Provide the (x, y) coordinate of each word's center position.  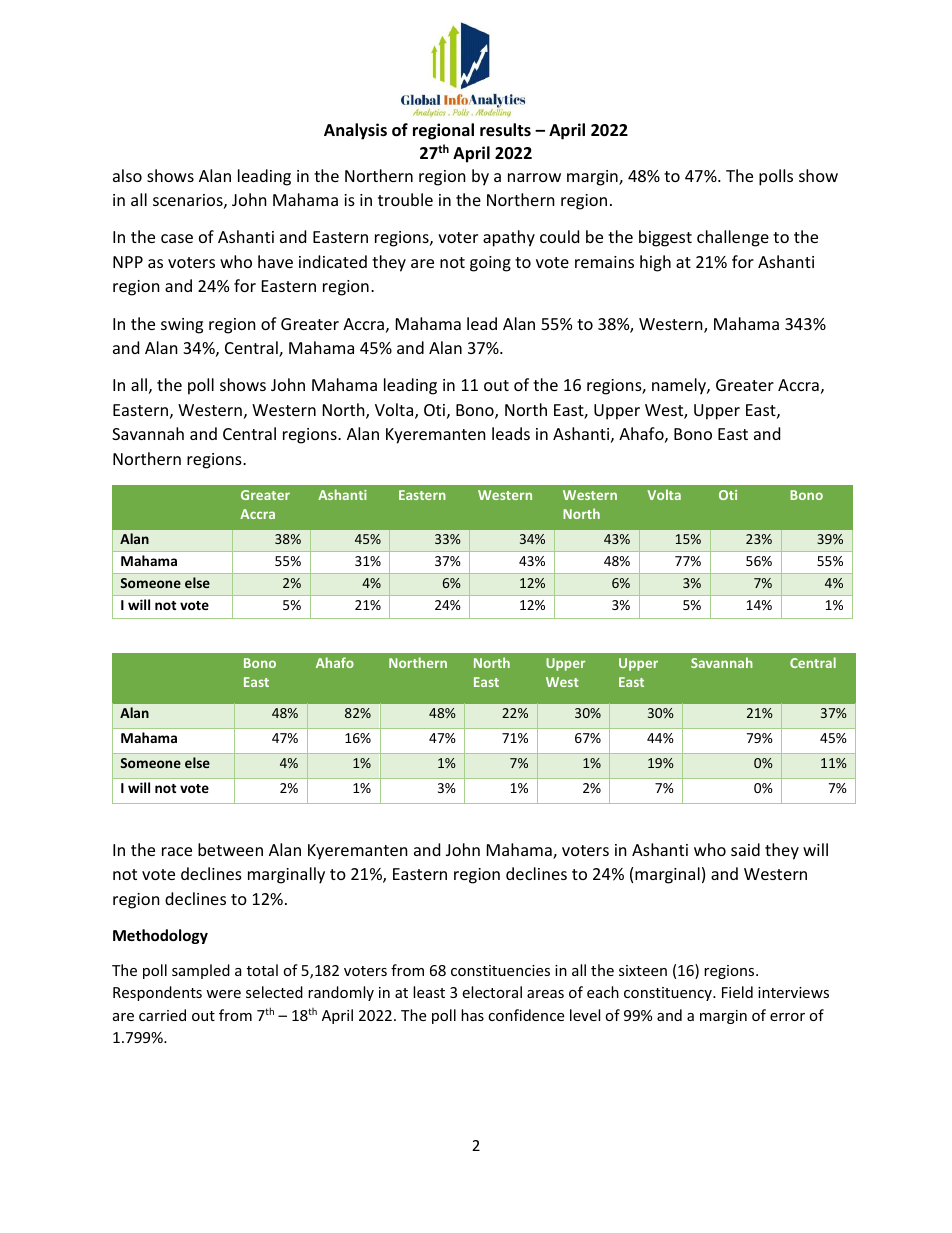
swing (182, 326)
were (223, 994)
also (127, 175)
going (490, 264)
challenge (733, 238)
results (505, 130)
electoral (492, 992)
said (745, 849)
